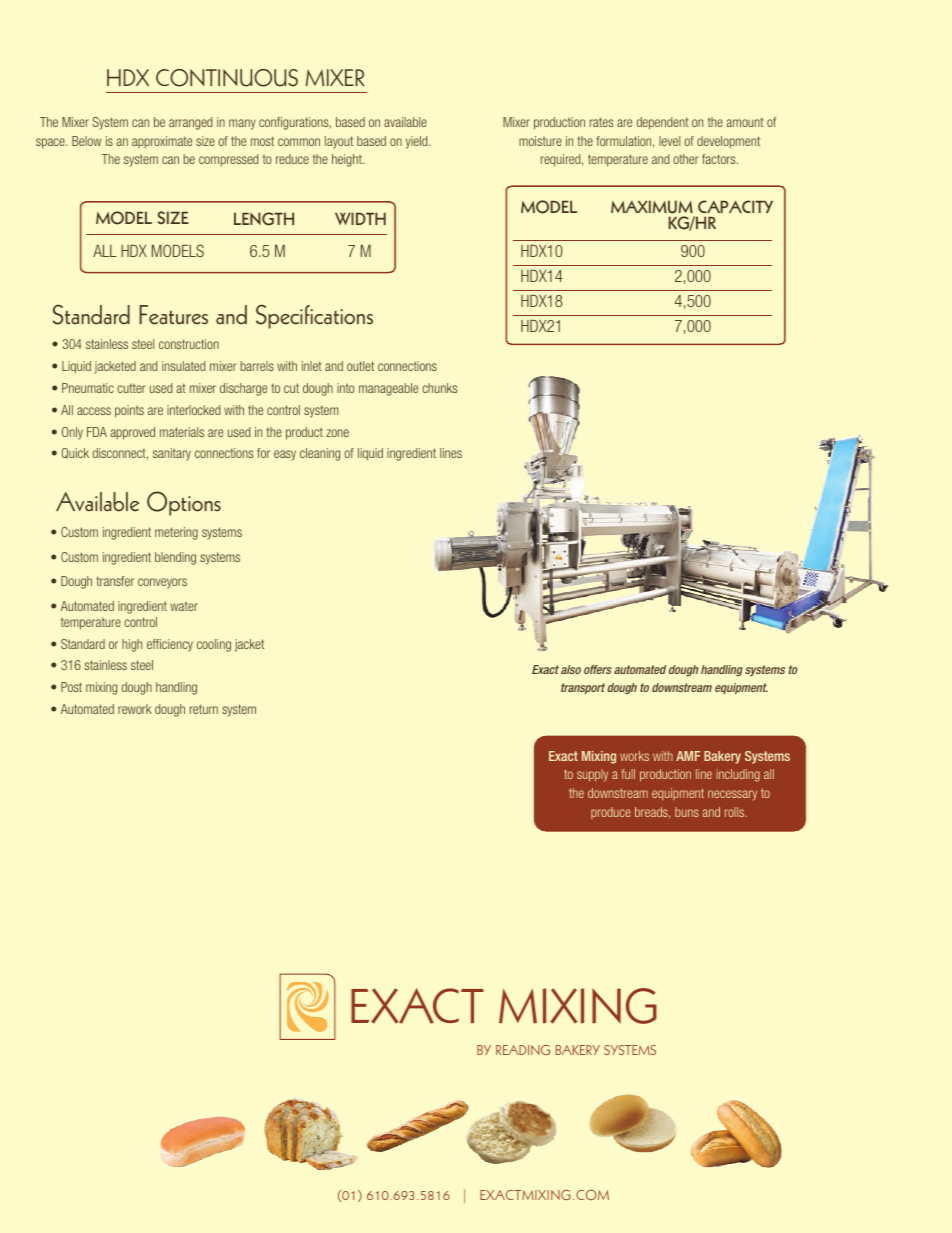  What do you see at coordinates (115, 581) in the page?
I see `transfer` at bounding box center [115, 581].
